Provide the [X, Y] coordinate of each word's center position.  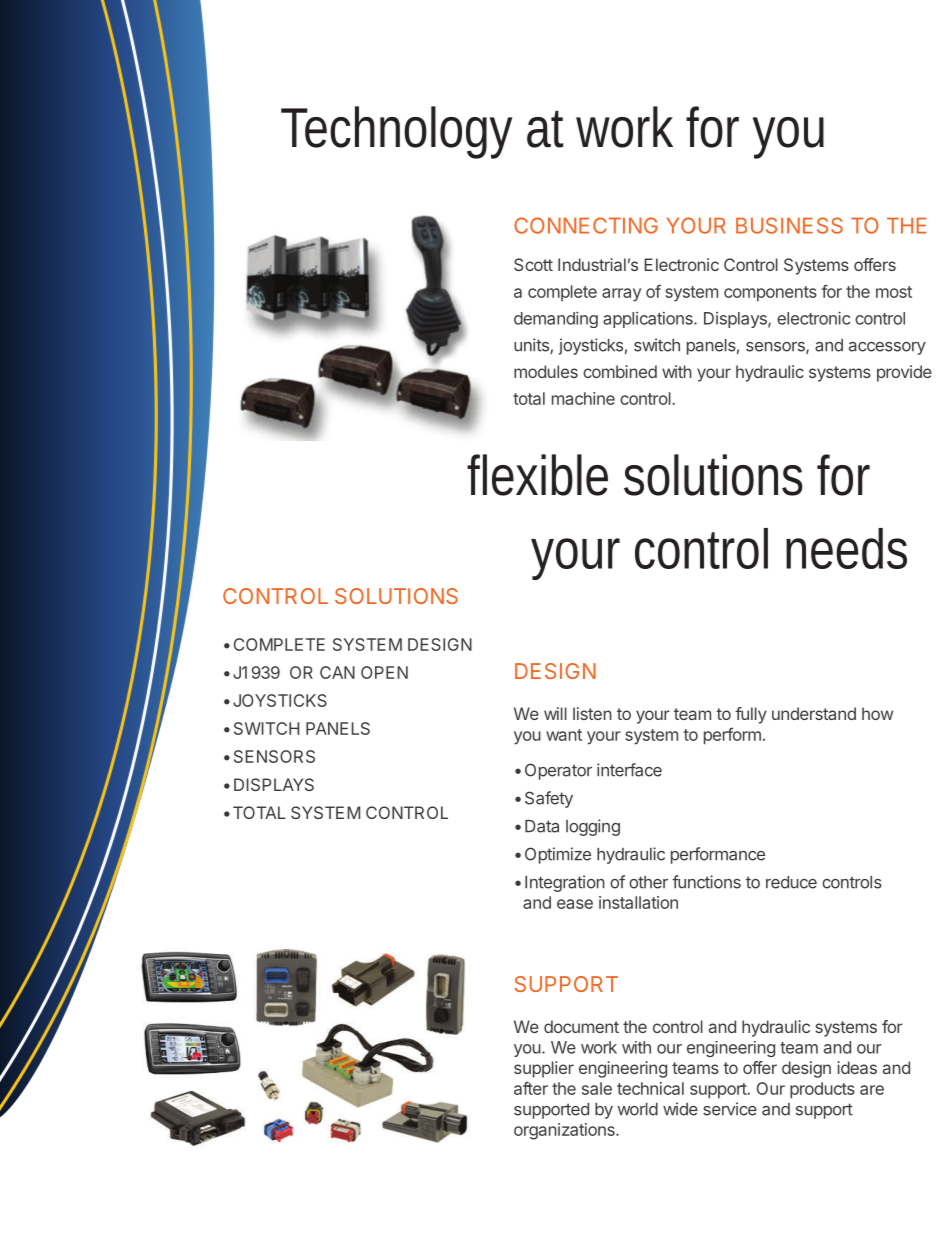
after [531, 1088]
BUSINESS [789, 225]
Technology [396, 132]
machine [583, 398]
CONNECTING [586, 225]
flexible [537, 475]
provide [904, 373]
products [822, 1090]
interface [629, 770]
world [638, 1109]
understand [814, 713]
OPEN [384, 672]
